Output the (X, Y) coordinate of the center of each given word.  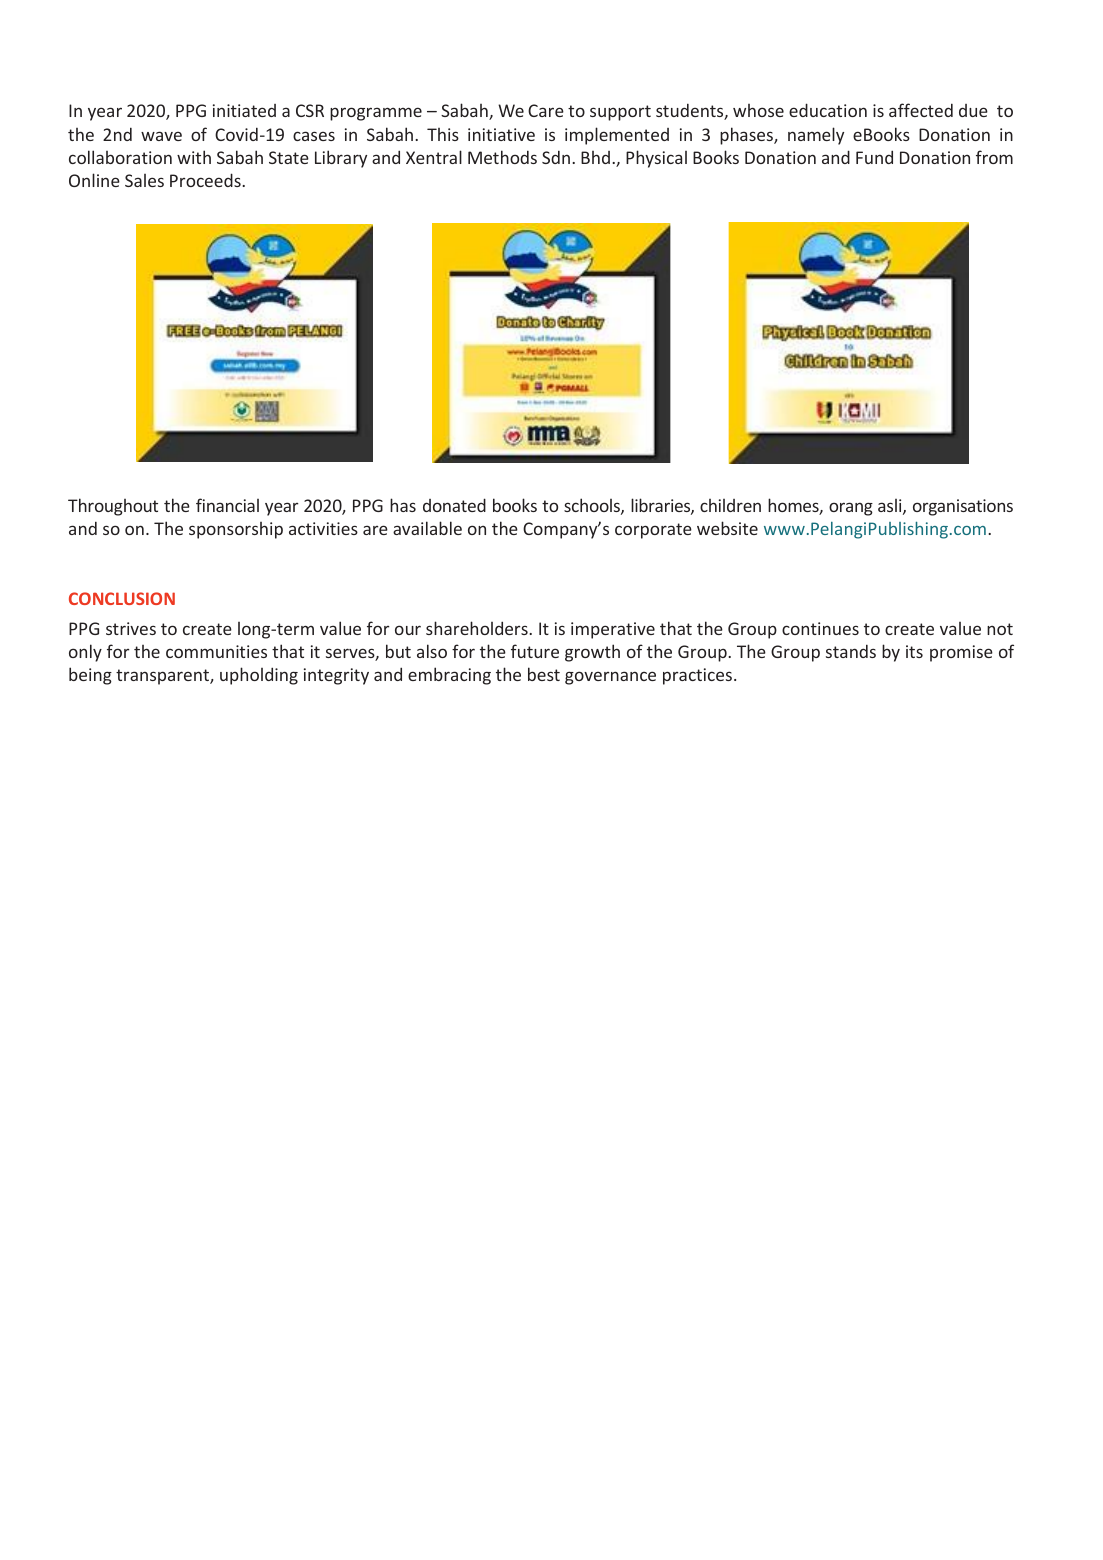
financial (227, 505)
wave (161, 136)
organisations (963, 507)
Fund (874, 157)
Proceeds (206, 180)
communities (216, 651)
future (535, 651)
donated (454, 505)
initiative (501, 134)
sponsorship (236, 530)
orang (851, 509)
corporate (653, 531)
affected (921, 110)
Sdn (556, 157)
